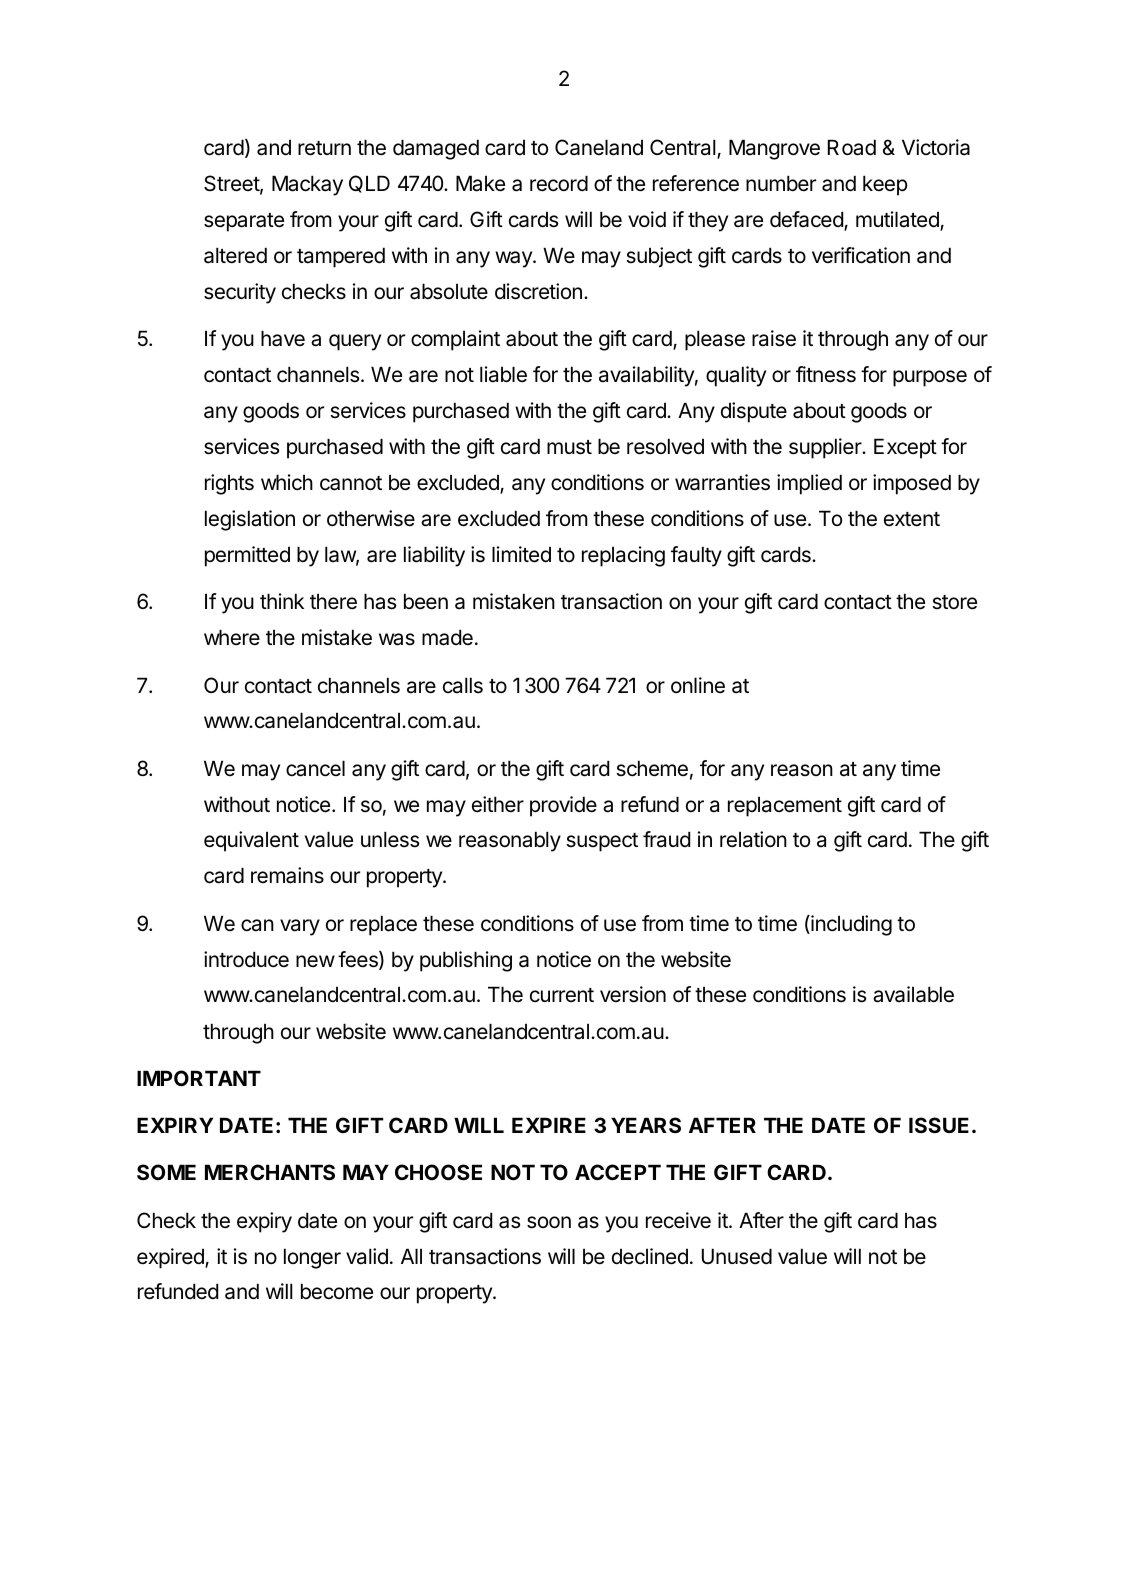  Describe the element at coordinates (912, 519) in the screenshot. I see `extent` at that location.
